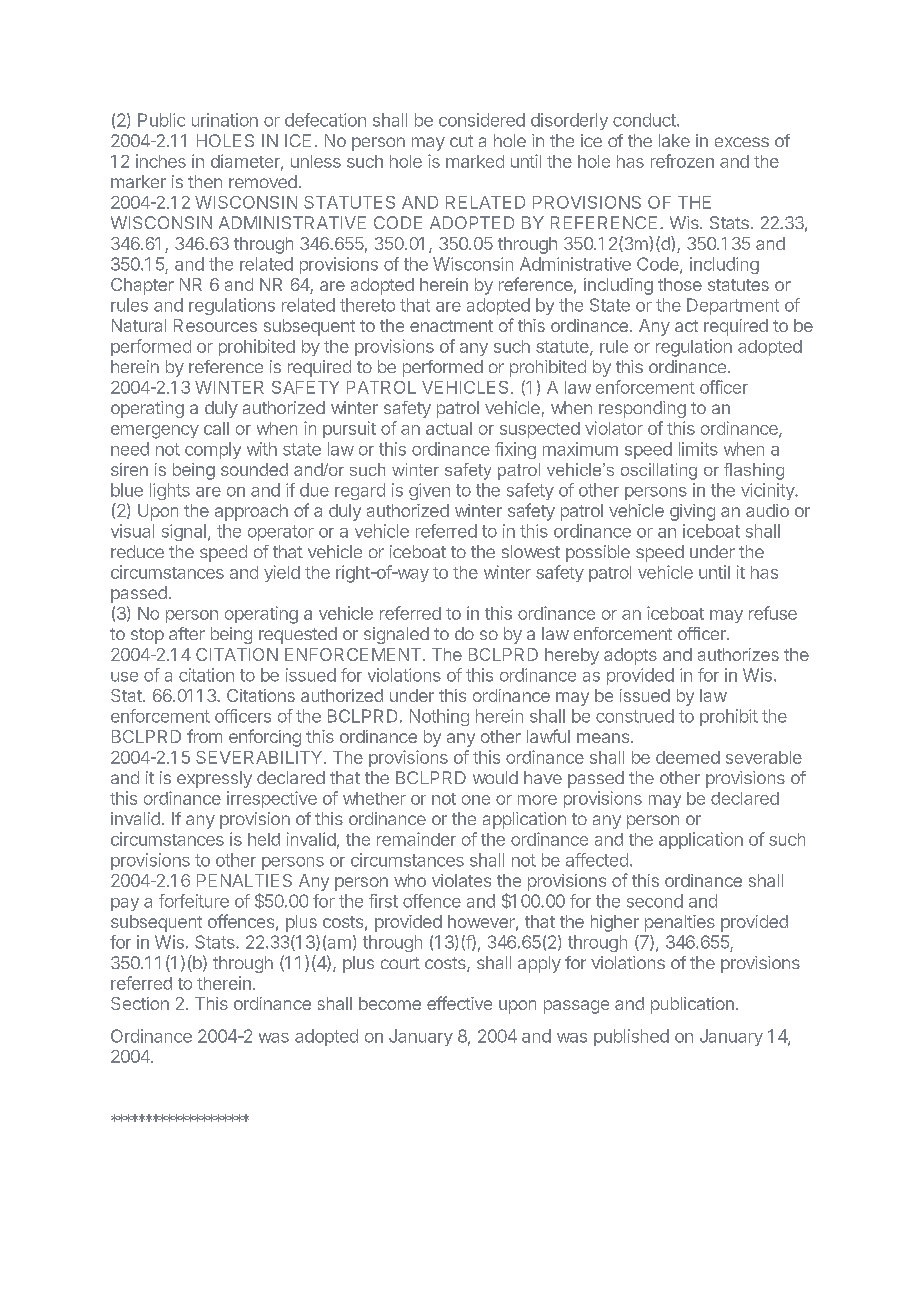  I want to click on reduce, so click(137, 551).
